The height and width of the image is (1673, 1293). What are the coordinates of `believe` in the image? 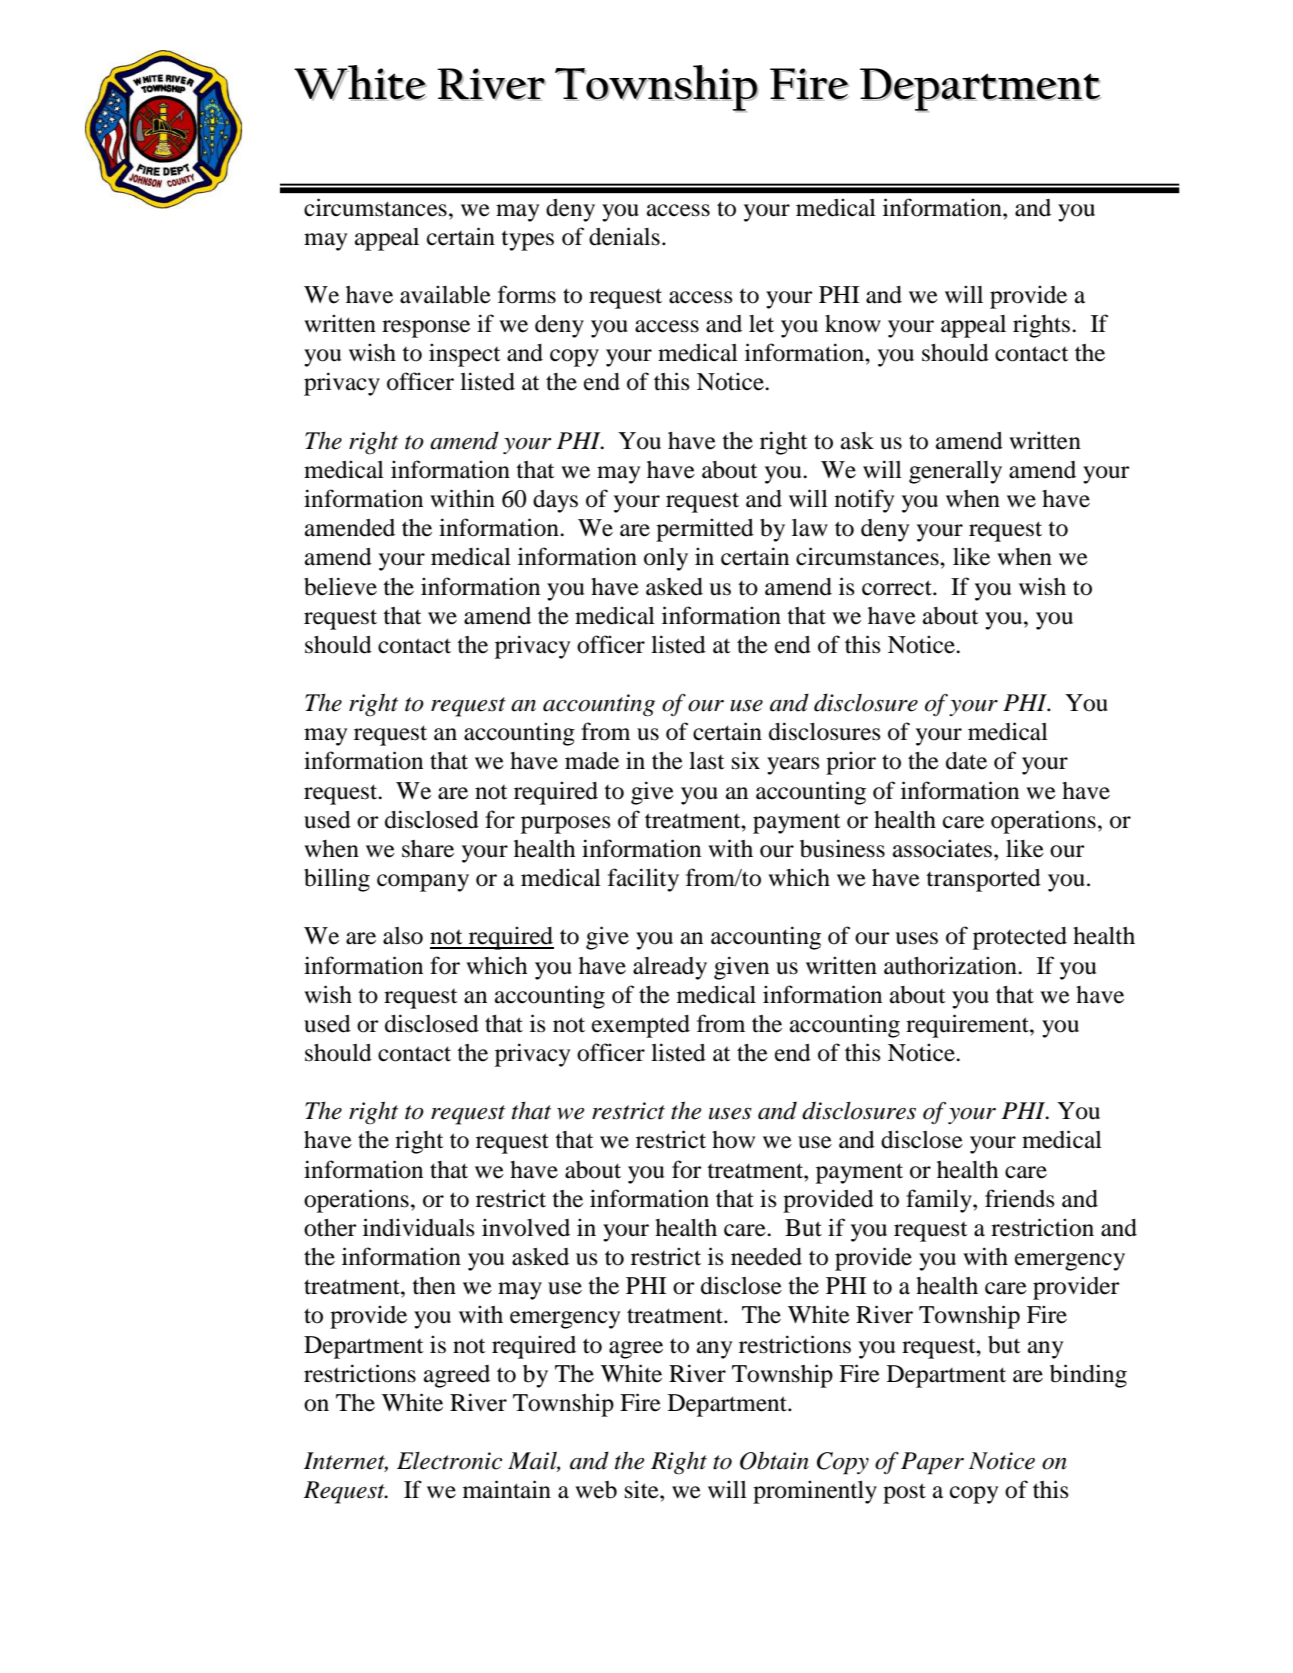 It's located at (340, 586).
